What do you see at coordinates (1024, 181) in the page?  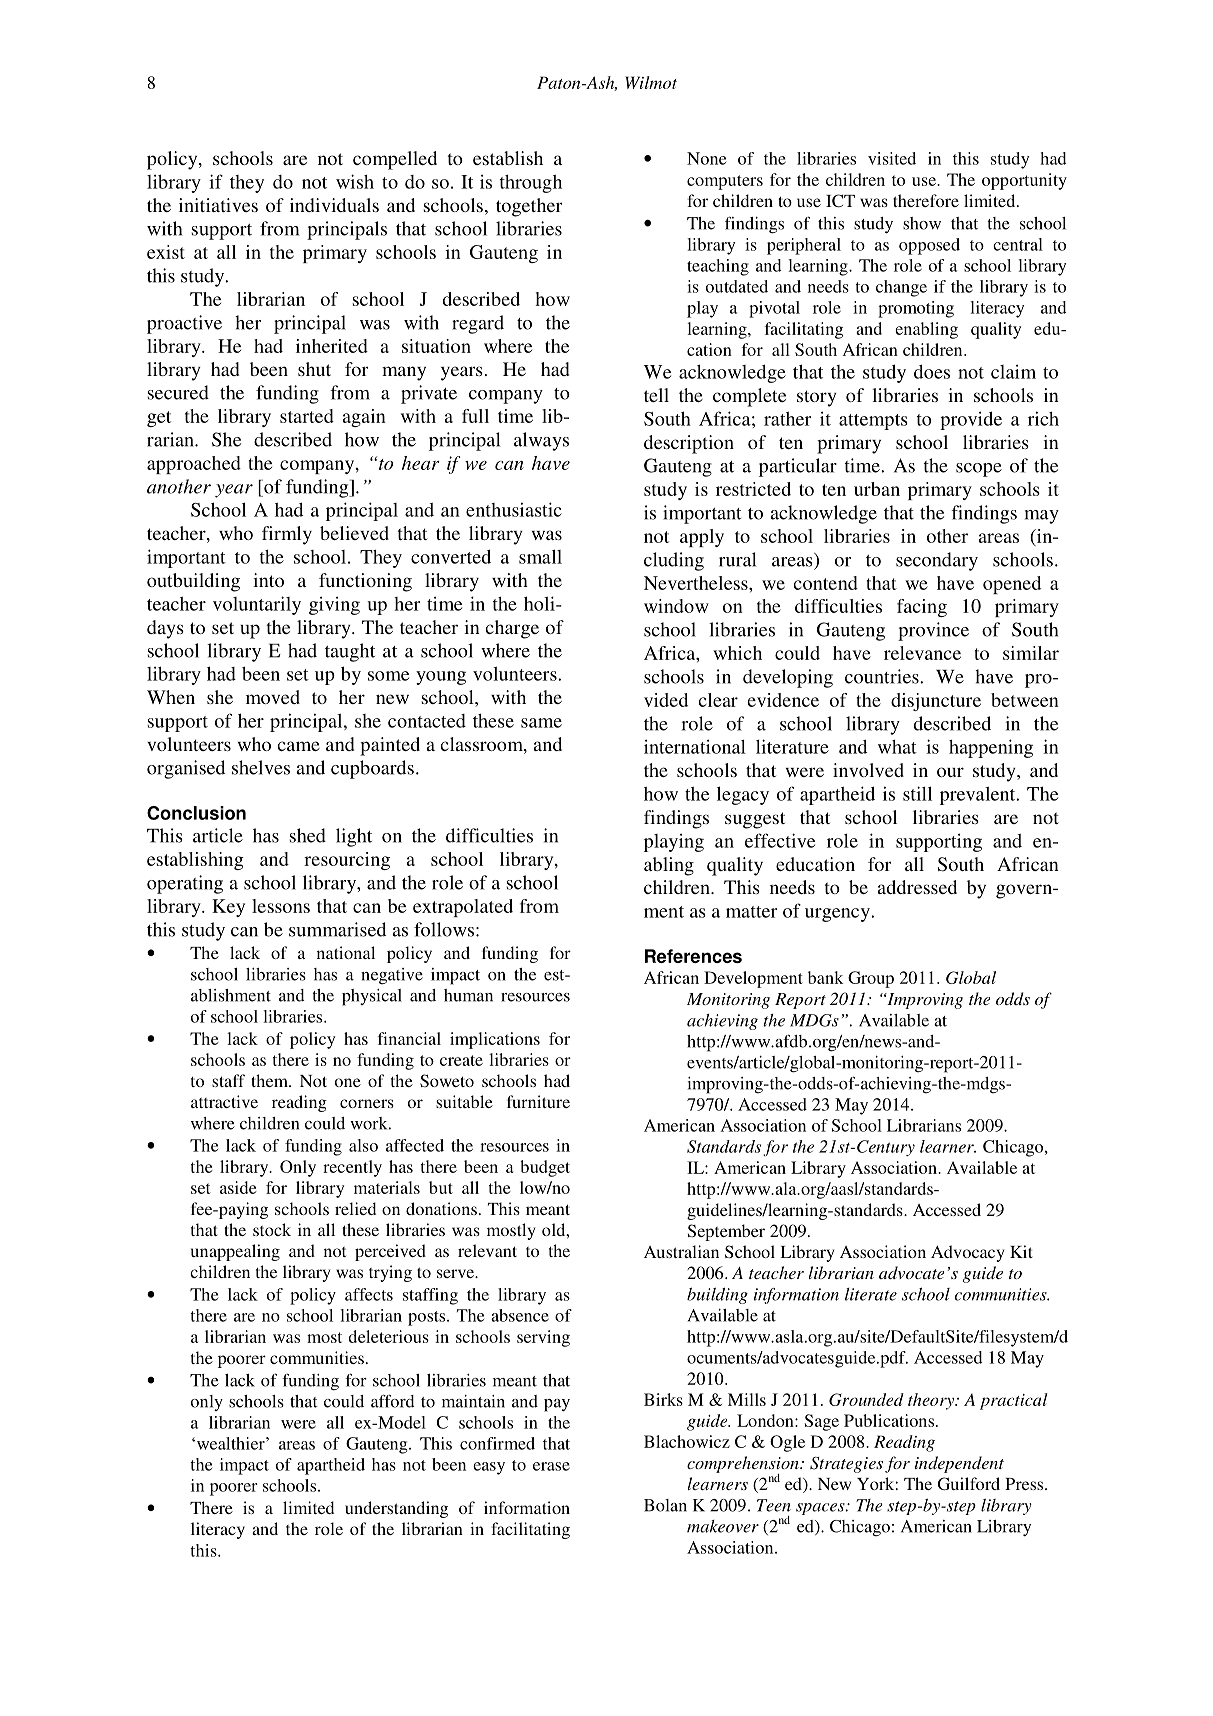 I see `opportunity` at bounding box center [1024, 181].
